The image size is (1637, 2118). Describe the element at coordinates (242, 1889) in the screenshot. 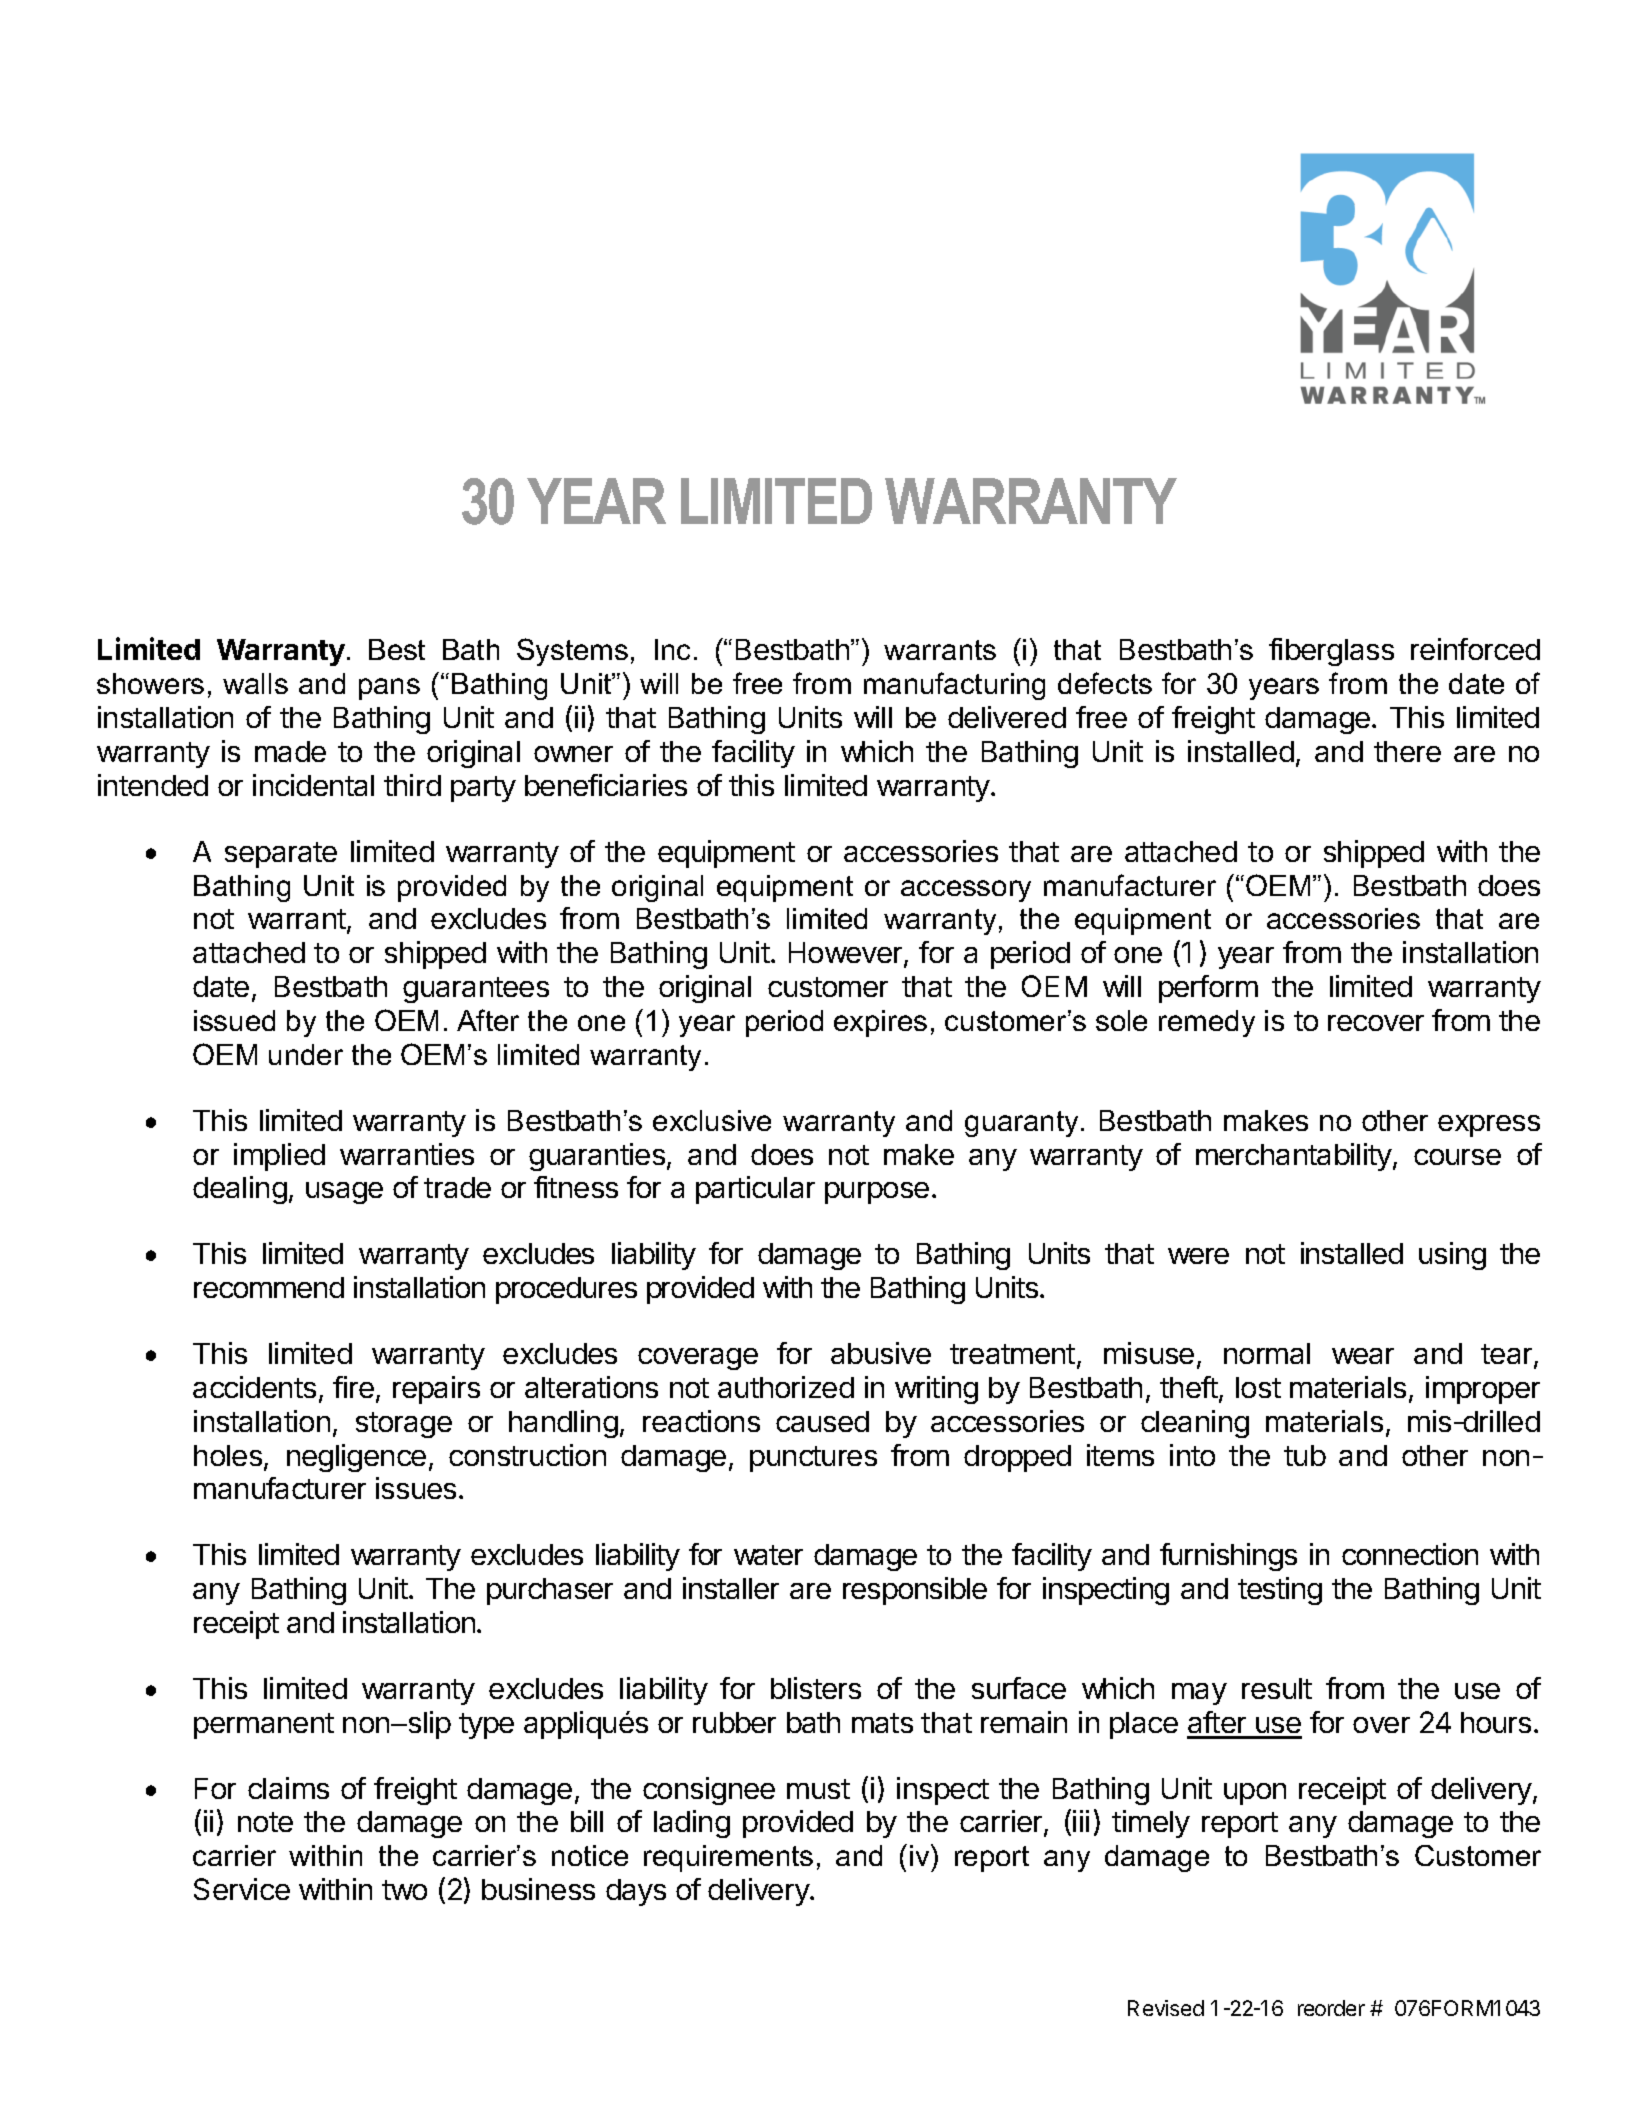

I see `Service` at that location.
